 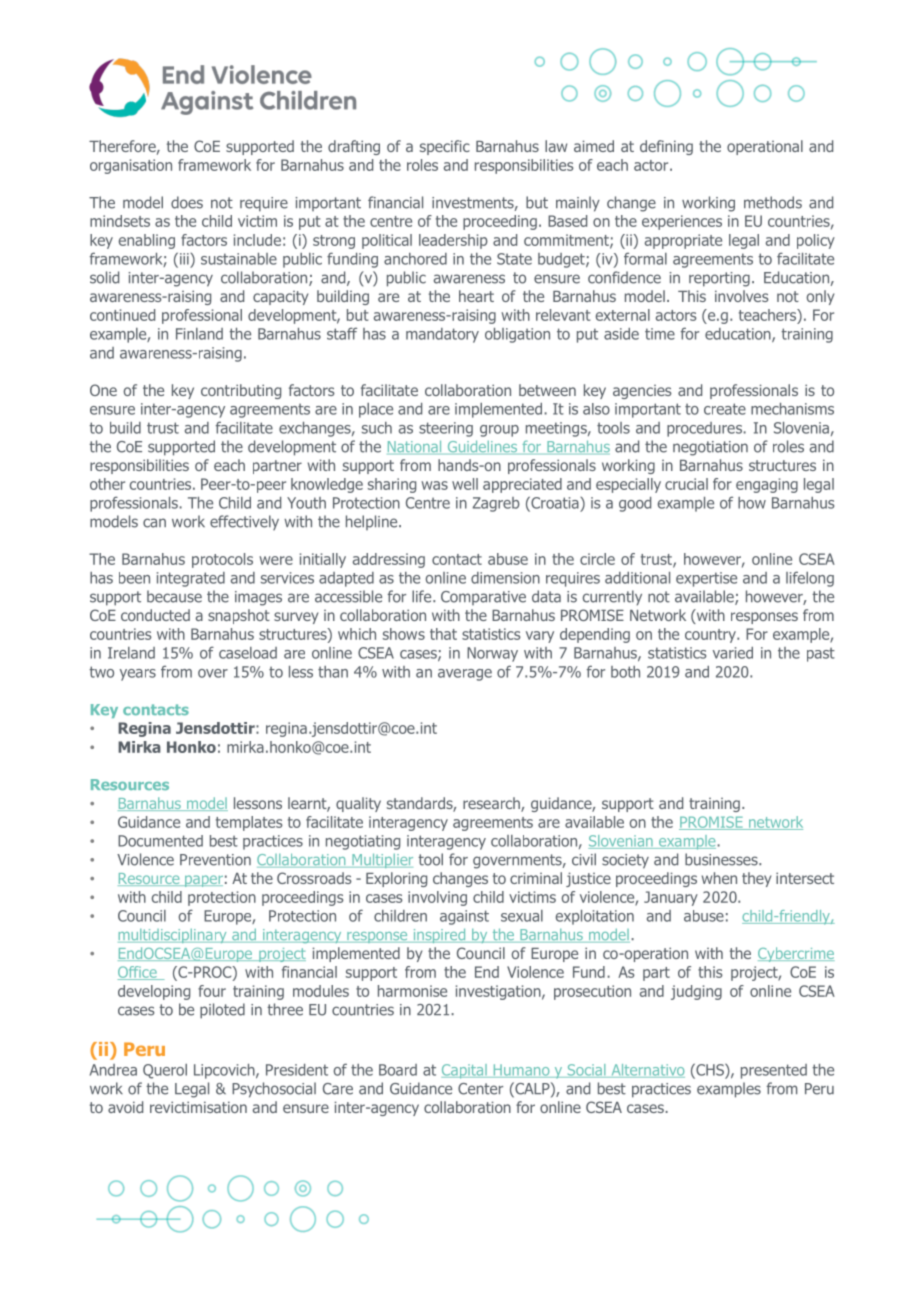 What do you see at coordinates (465, 484) in the page?
I see `well` at bounding box center [465, 484].
